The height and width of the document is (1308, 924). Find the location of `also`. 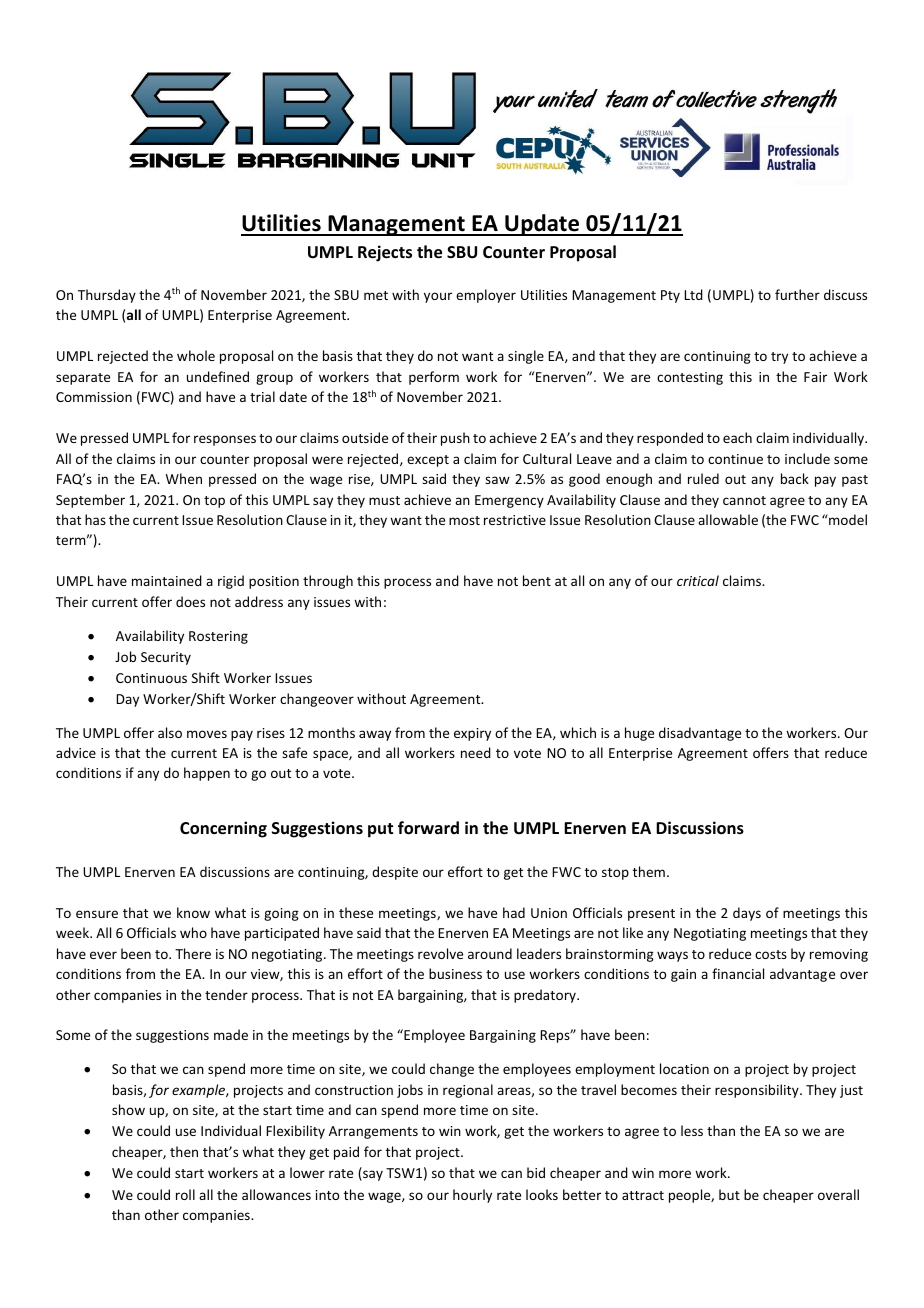

also is located at coordinates (170, 732).
